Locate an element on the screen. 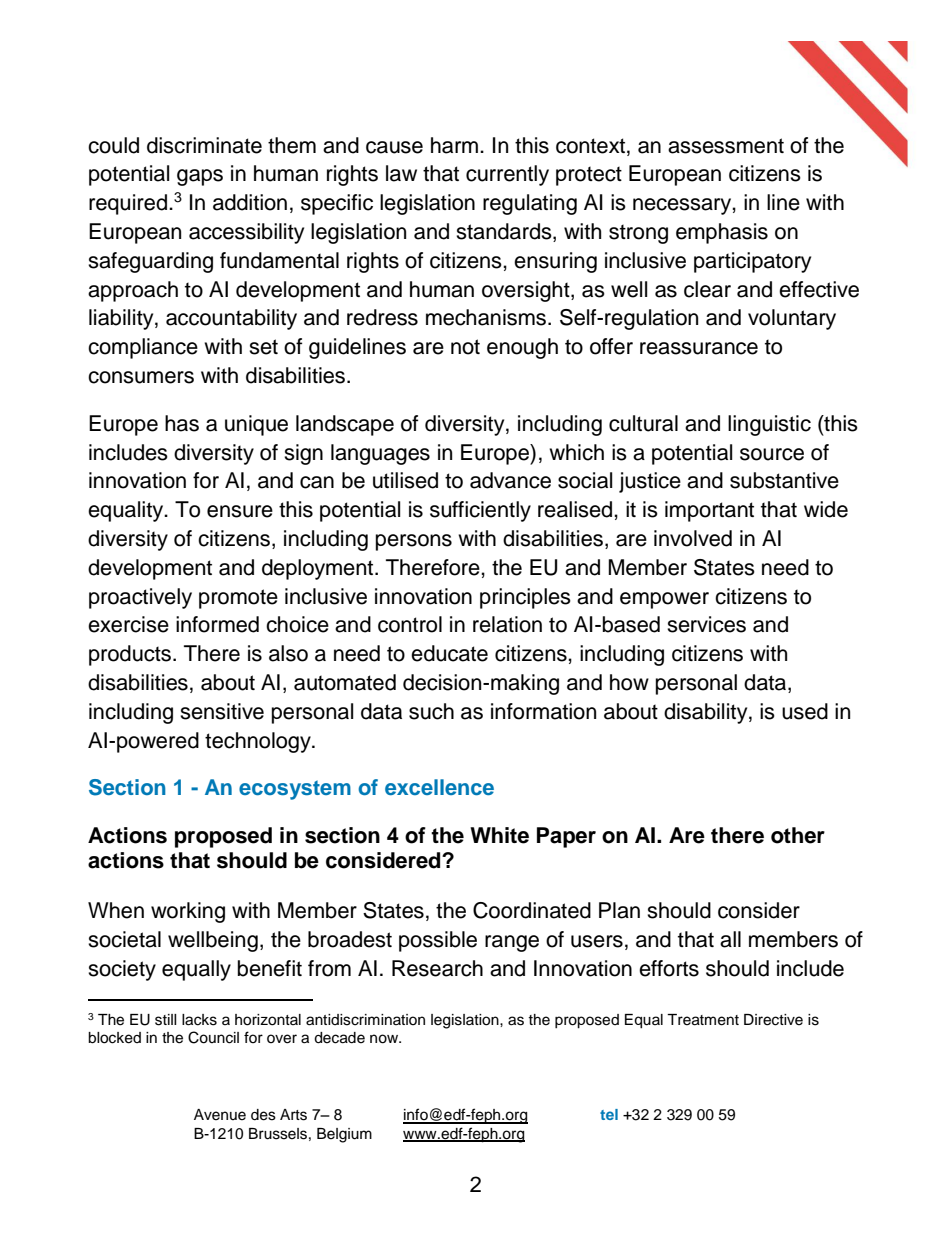  sufficiently is located at coordinates (480, 511).
